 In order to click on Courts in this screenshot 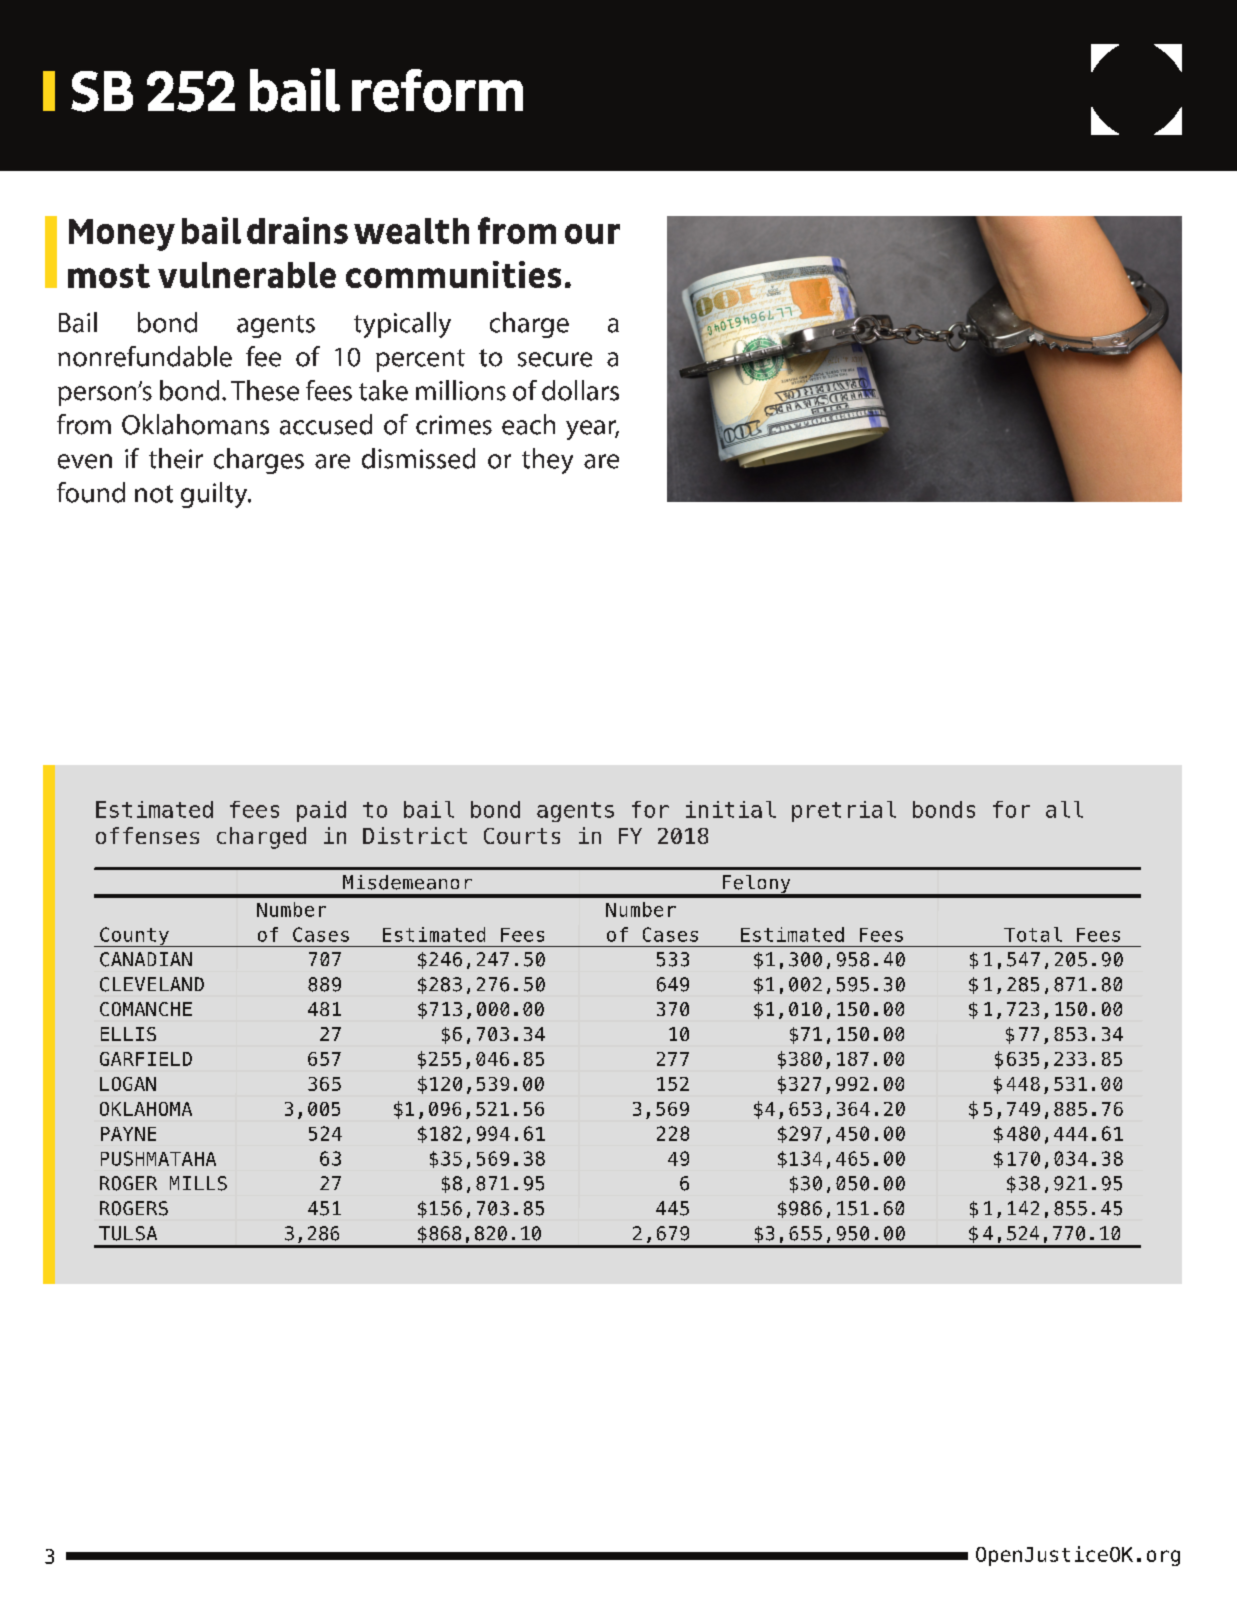, I will do `click(522, 836)`.
